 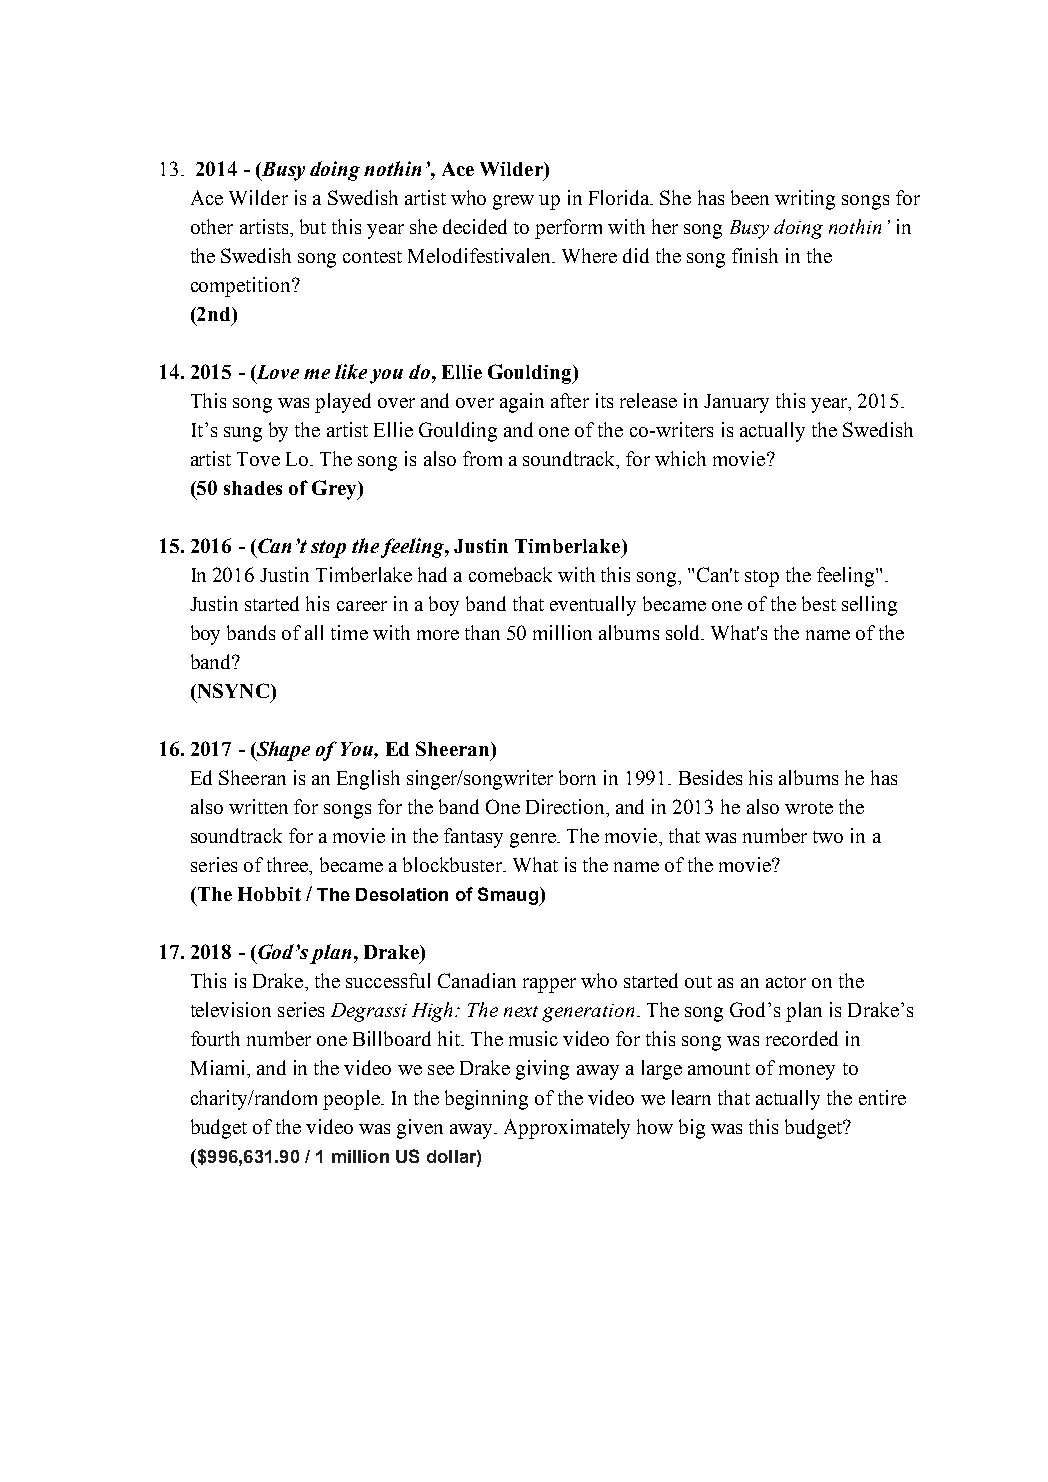 What do you see at coordinates (807, 1072) in the screenshot?
I see `money` at bounding box center [807, 1072].
